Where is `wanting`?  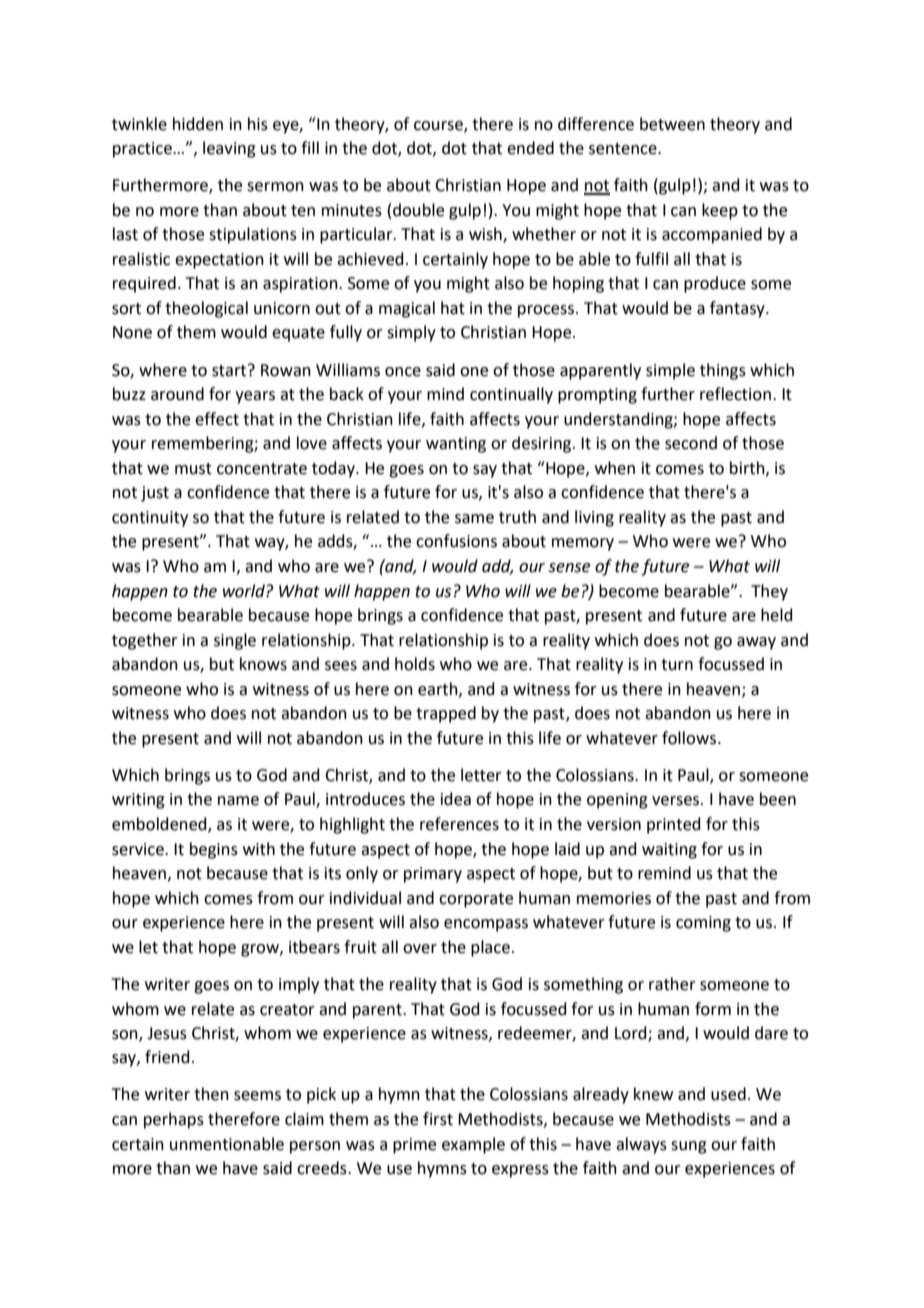 wanting is located at coordinates (456, 445).
